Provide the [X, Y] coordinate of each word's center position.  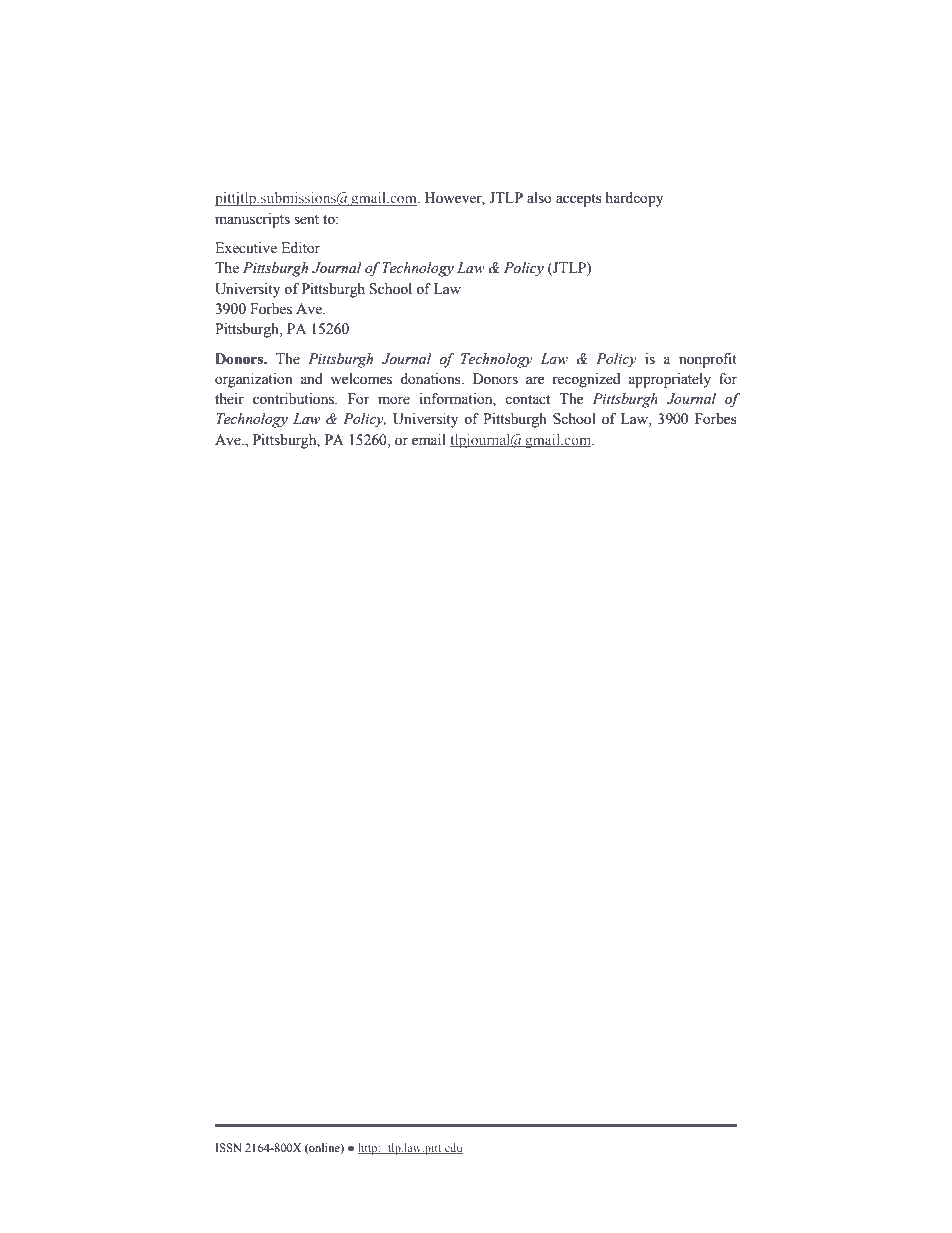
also [539, 198]
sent [306, 220]
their [229, 399]
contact [527, 400]
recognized [586, 380]
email [429, 440]
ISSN [228, 1148]
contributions [295, 399]
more [394, 400]
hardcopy [634, 199]
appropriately [669, 380]
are [535, 380]
